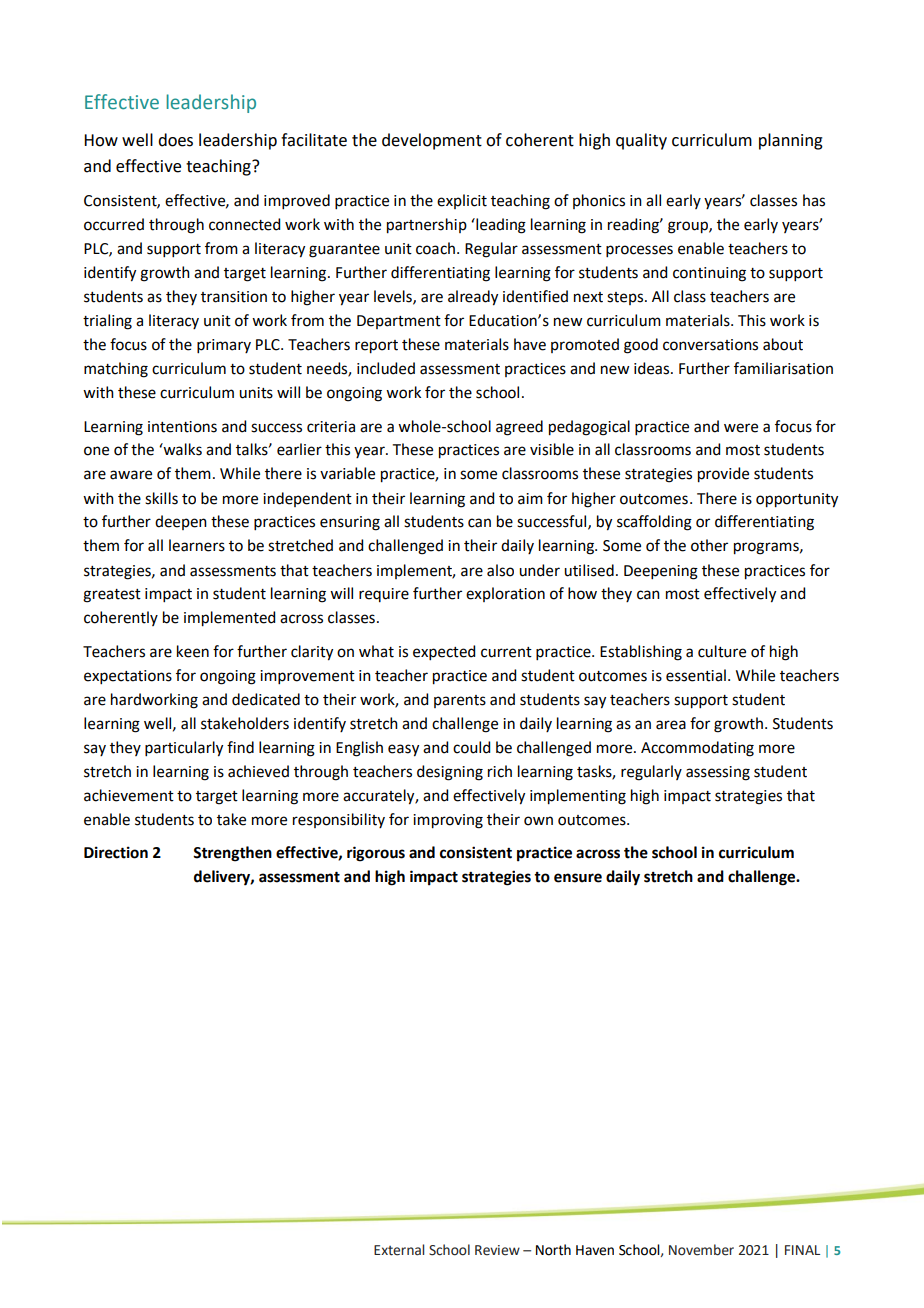  I want to click on were, so click(741, 428).
